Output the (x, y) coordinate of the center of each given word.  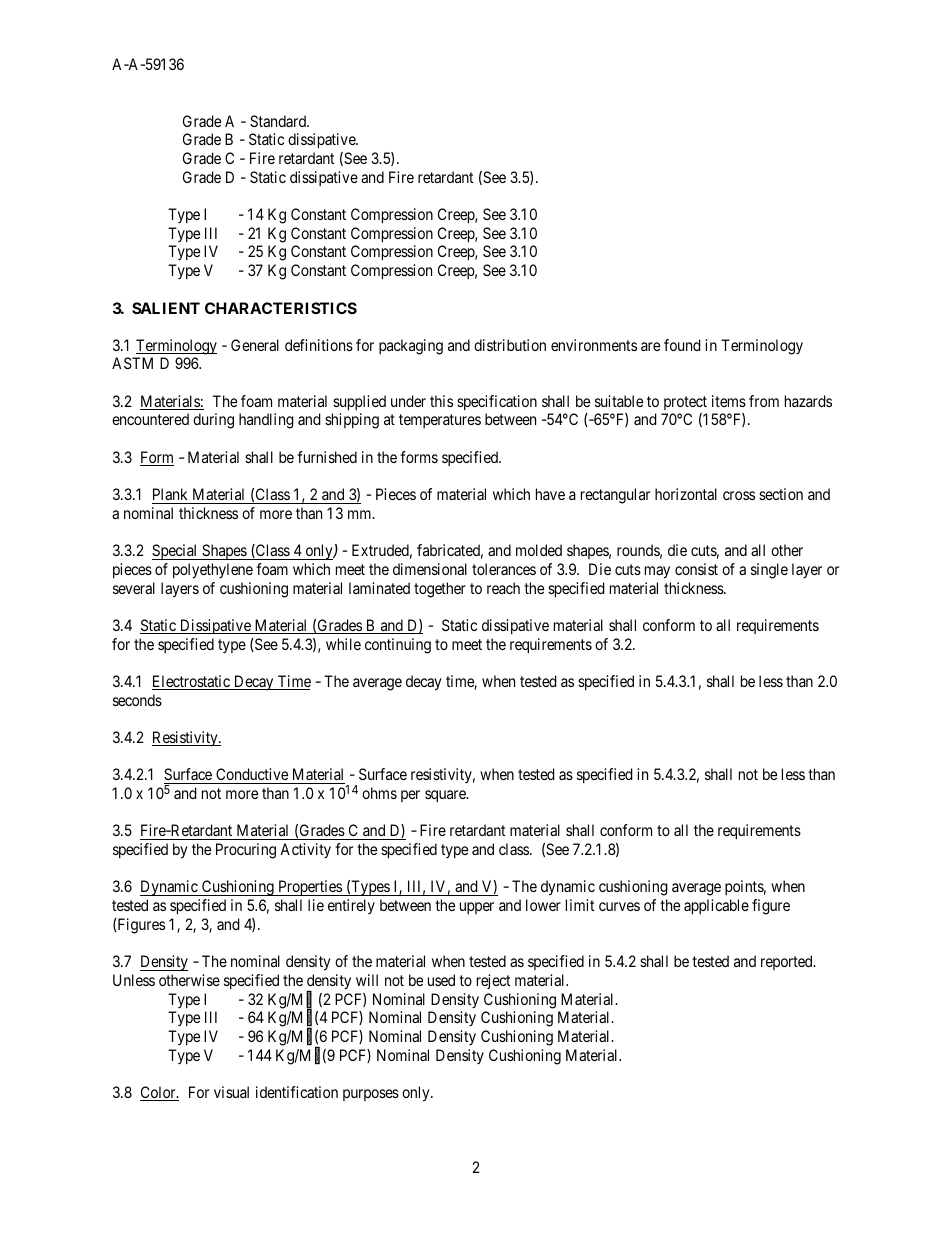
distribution (510, 345)
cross (739, 495)
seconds (137, 700)
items (729, 401)
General (255, 345)
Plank (170, 494)
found (682, 345)
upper (477, 908)
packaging (411, 347)
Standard (279, 121)
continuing (398, 646)
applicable (716, 907)
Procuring (246, 851)
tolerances (504, 569)
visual (231, 1092)
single (769, 571)
